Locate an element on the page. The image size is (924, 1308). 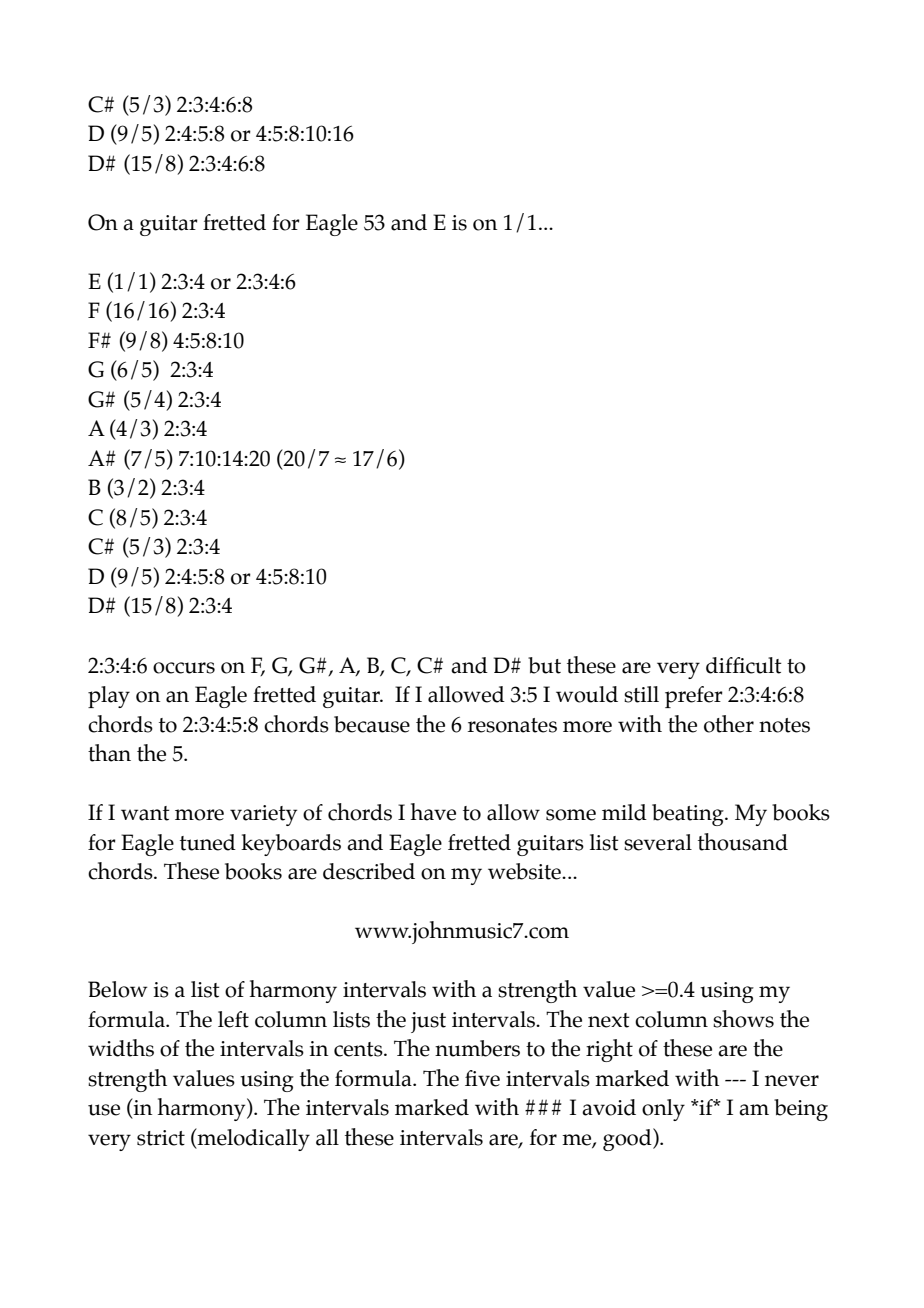
difficult is located at coordinates (744, 665).
